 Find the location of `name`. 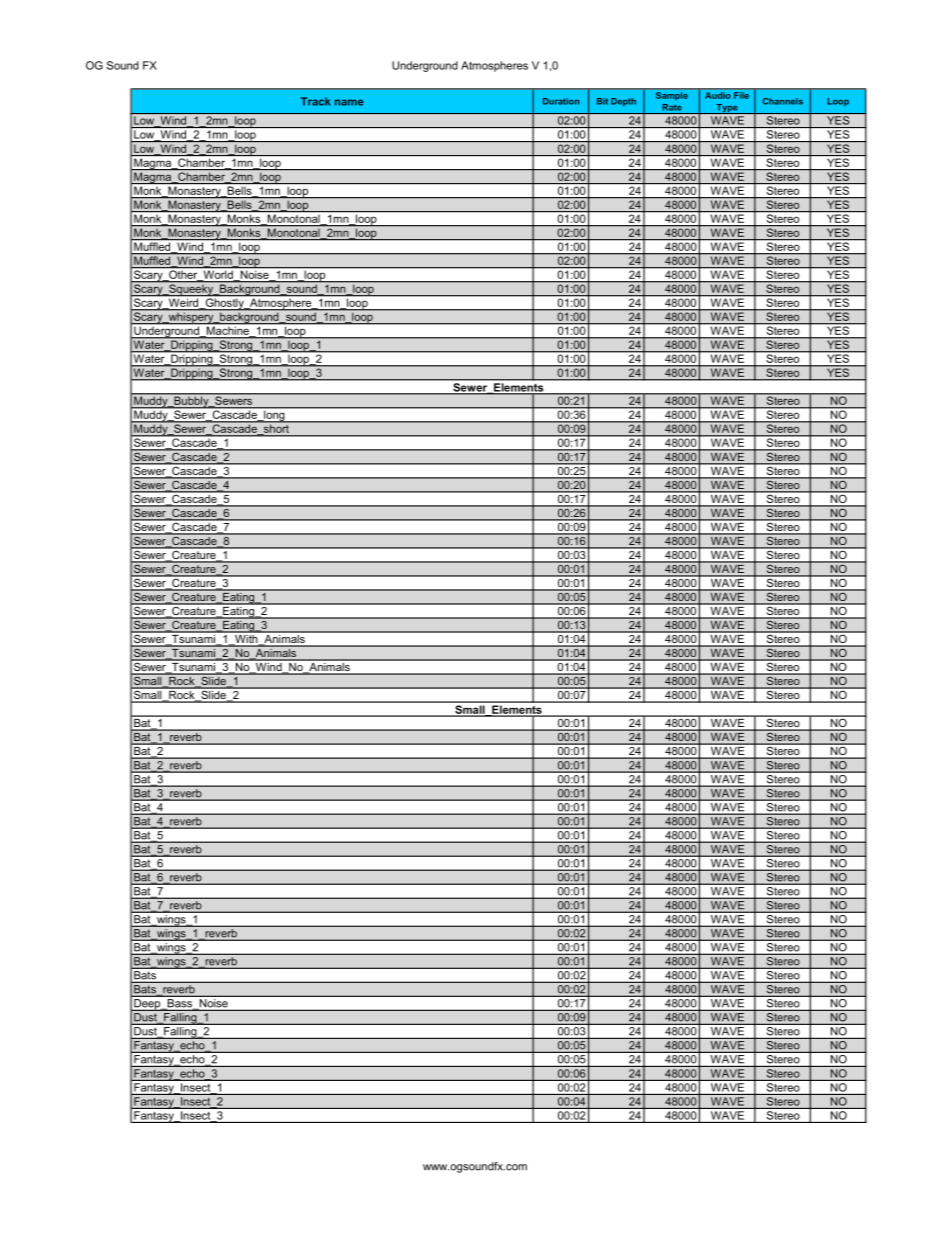

name is located at coordinates (349, 102).
